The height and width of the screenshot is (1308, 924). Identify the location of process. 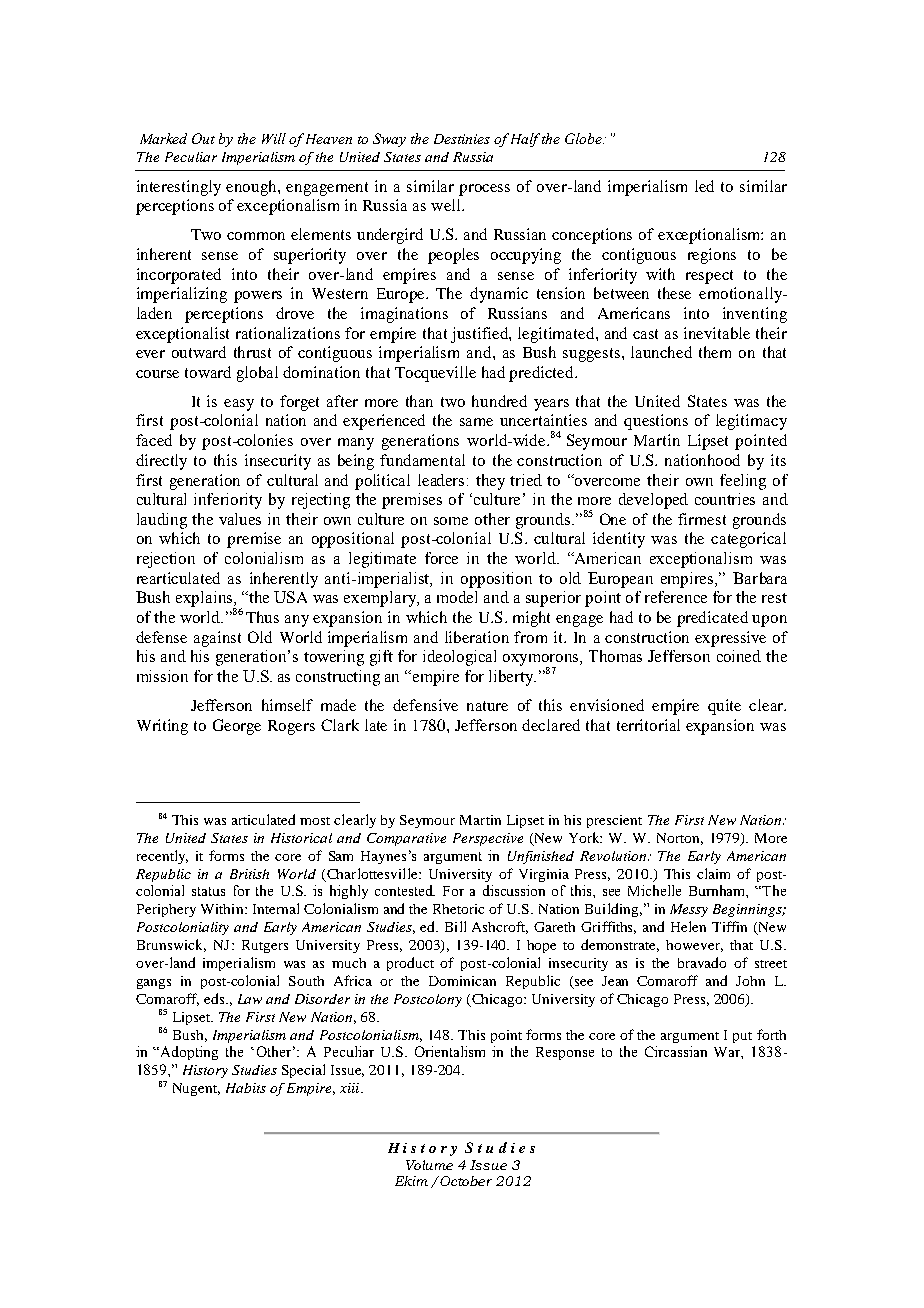
(484, 190).
